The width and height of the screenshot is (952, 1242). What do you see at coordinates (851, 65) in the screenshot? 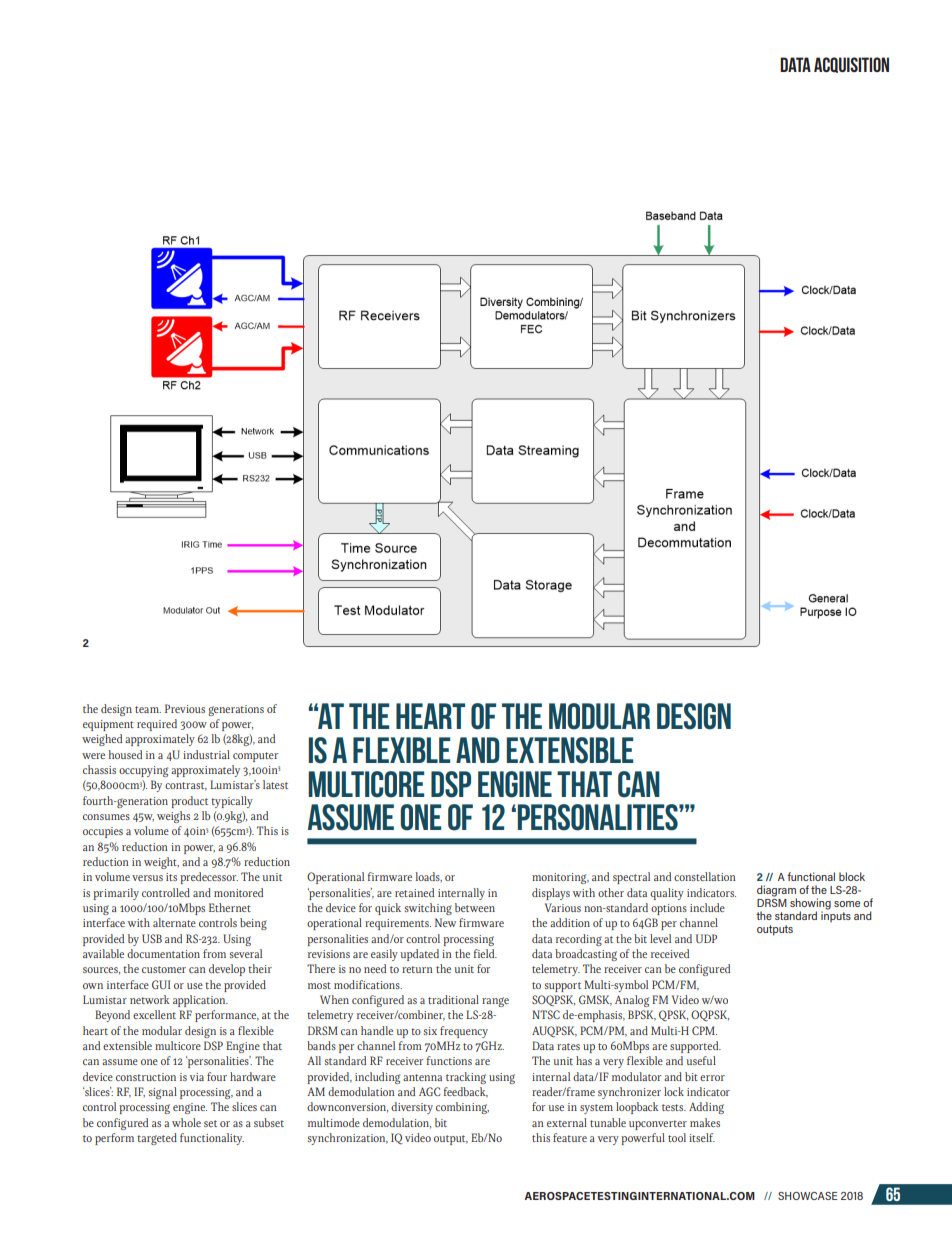
I see `acquisition` at bounding box center [851, 65].
